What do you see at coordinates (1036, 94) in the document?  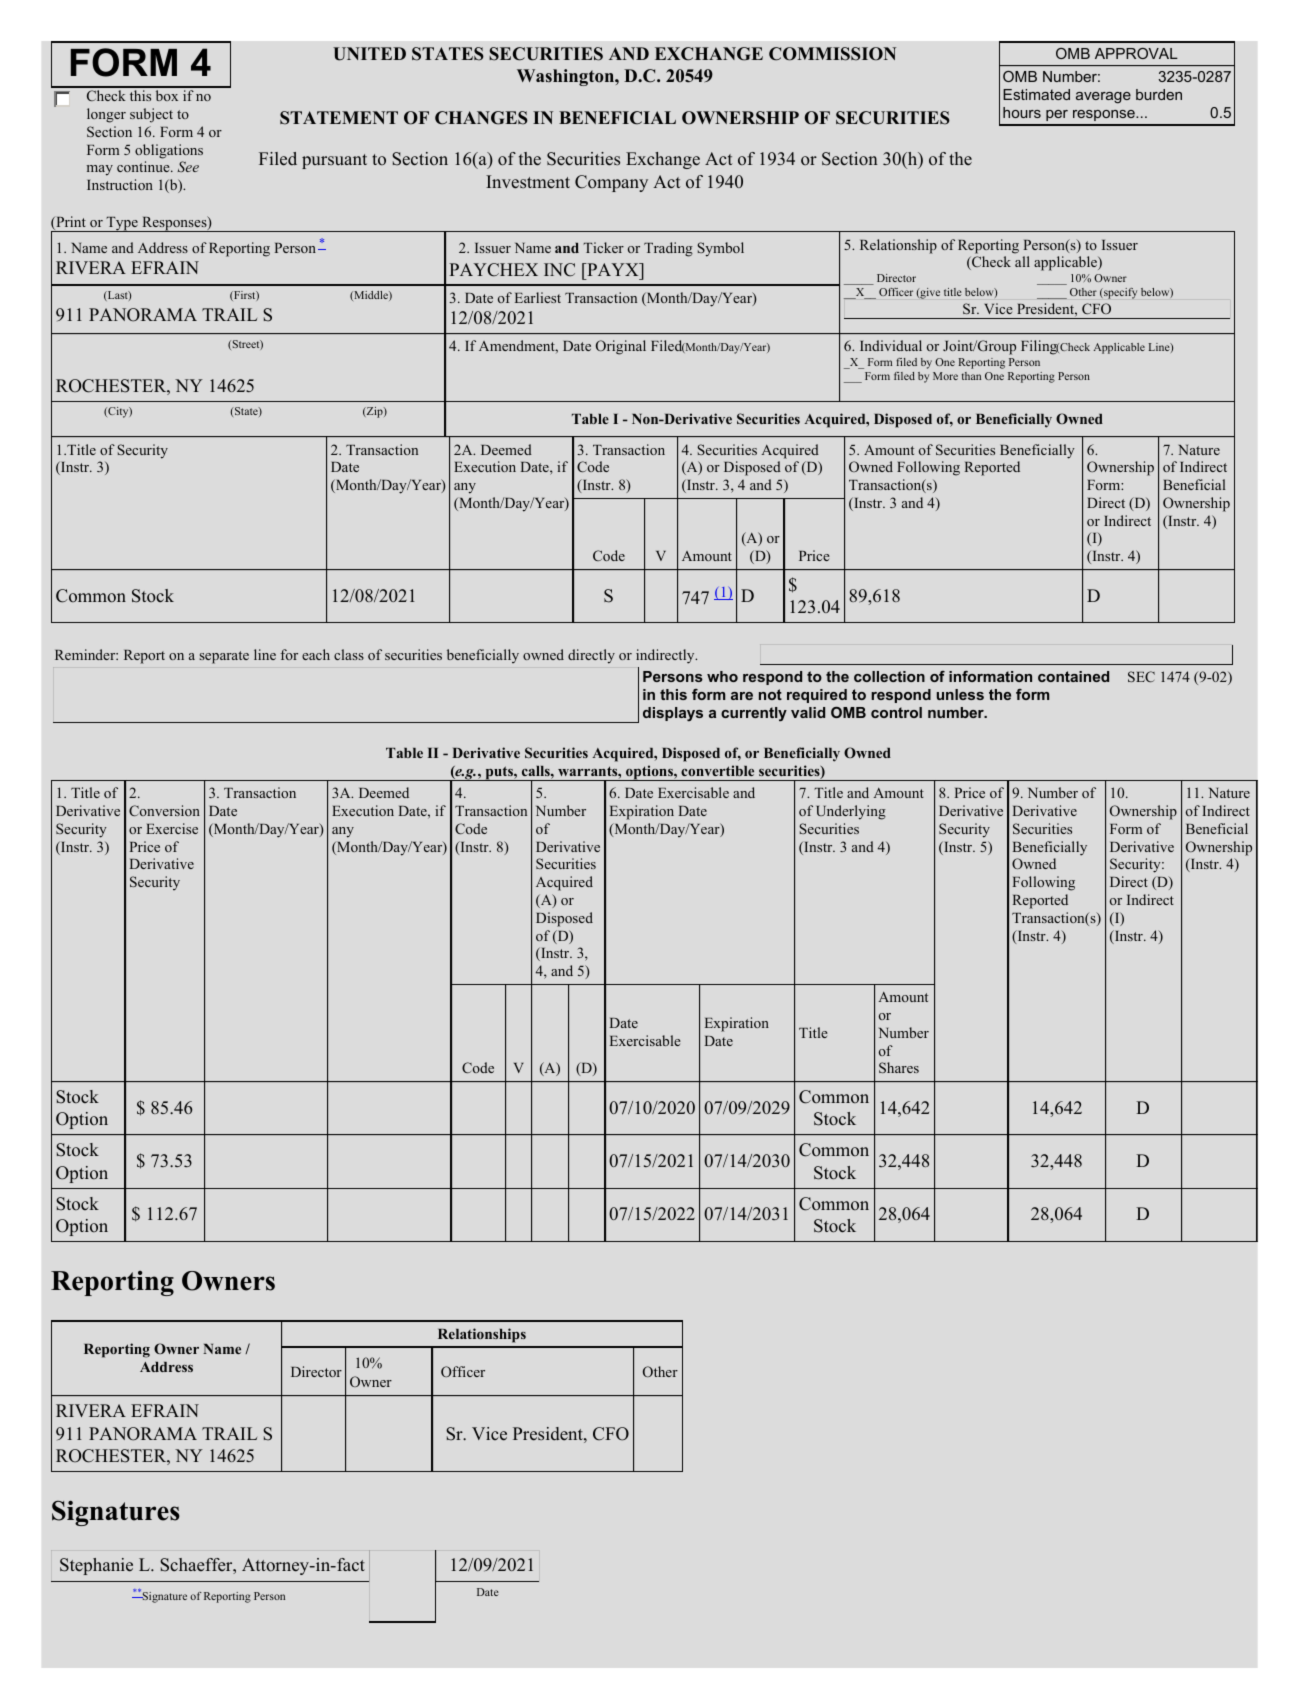 I see `Estimated` at bounding box center [1036, 94].
